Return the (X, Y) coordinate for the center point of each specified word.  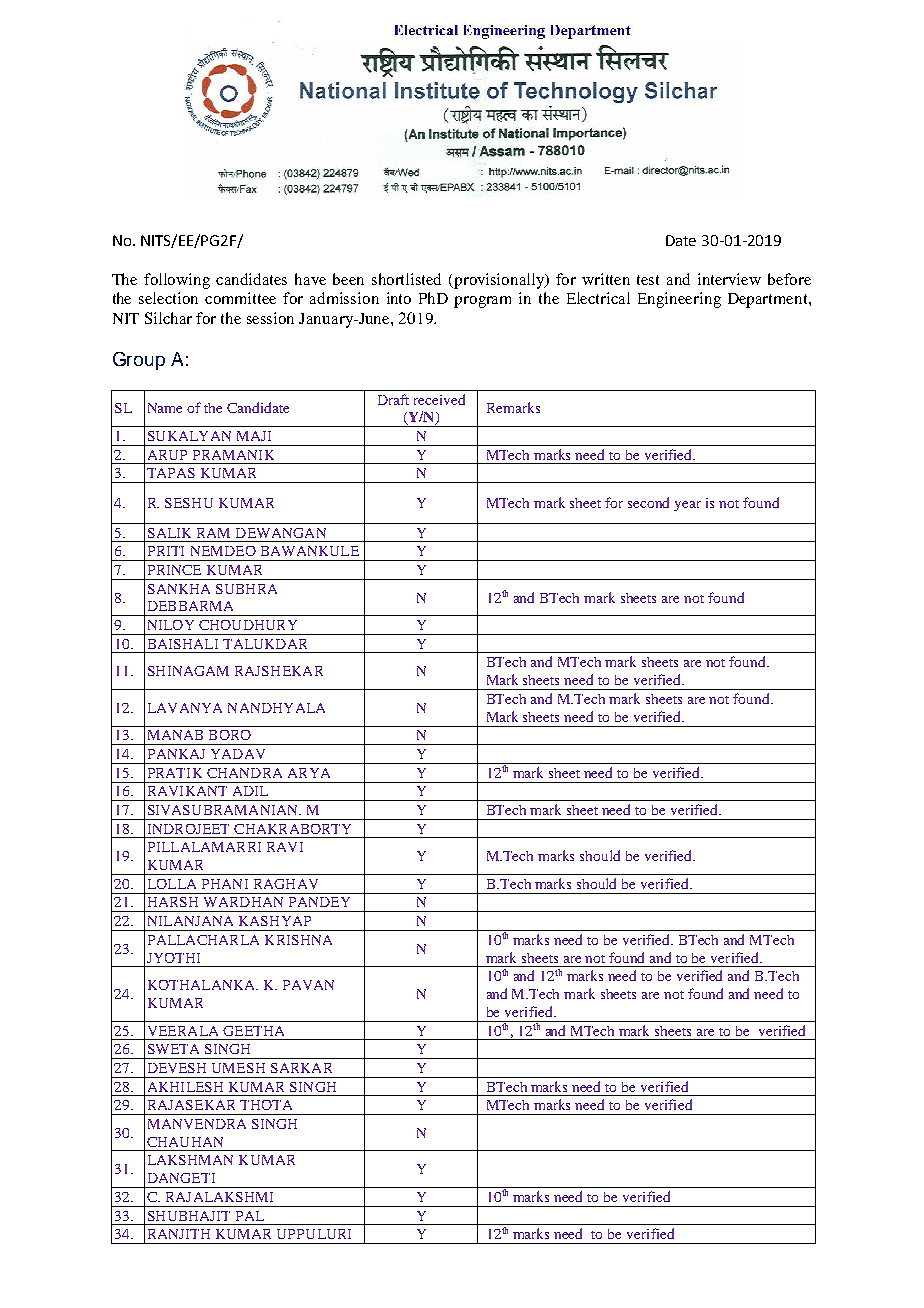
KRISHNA (298, 940)
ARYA (309, 773)
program (482, 302)
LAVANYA (185, 708)
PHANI (225, 884)
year (687, 506)
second (648, 502)
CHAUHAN (185, 1142)
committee (240, 298)
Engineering (679, 300)
